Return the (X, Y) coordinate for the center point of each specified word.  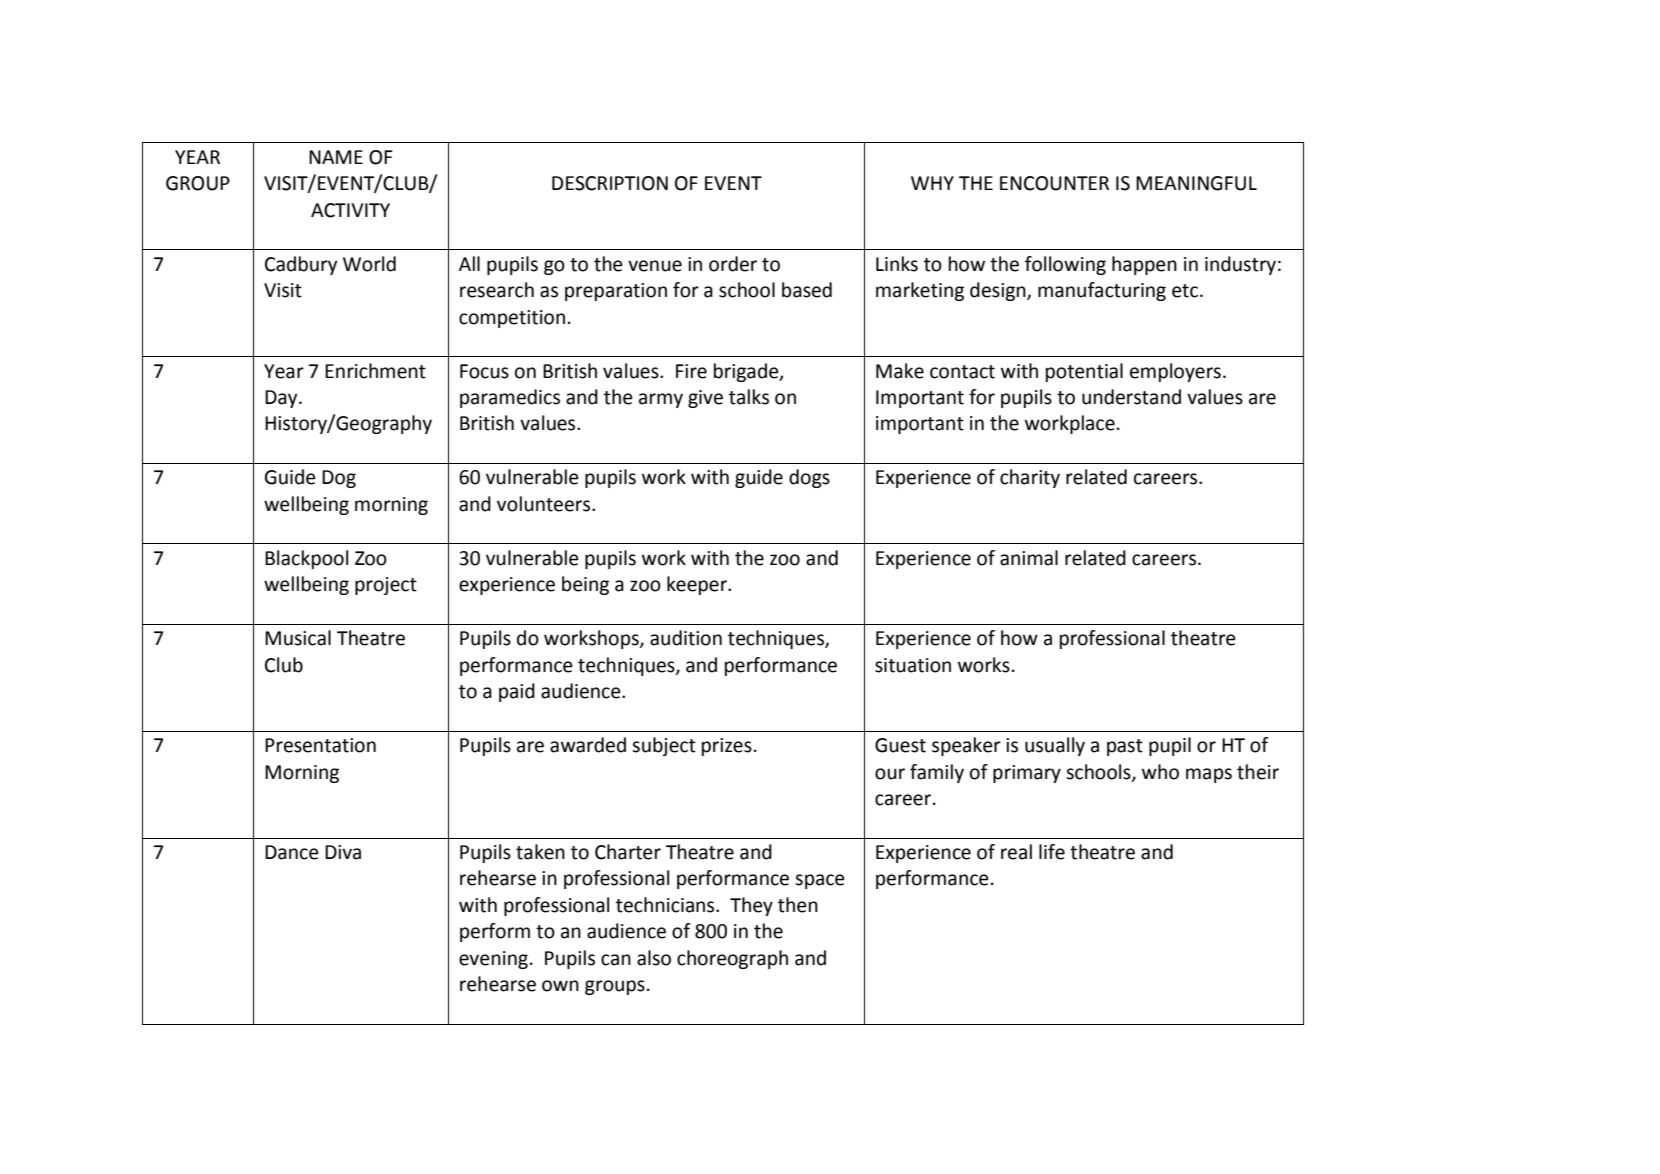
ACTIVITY (350, 210)
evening (493, 960)
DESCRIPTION (610, 183)
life (1052, 852)
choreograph (732, 959)
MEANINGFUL (1196, 183)
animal (1029, 558)
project (386, 586)
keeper (698, 585)
